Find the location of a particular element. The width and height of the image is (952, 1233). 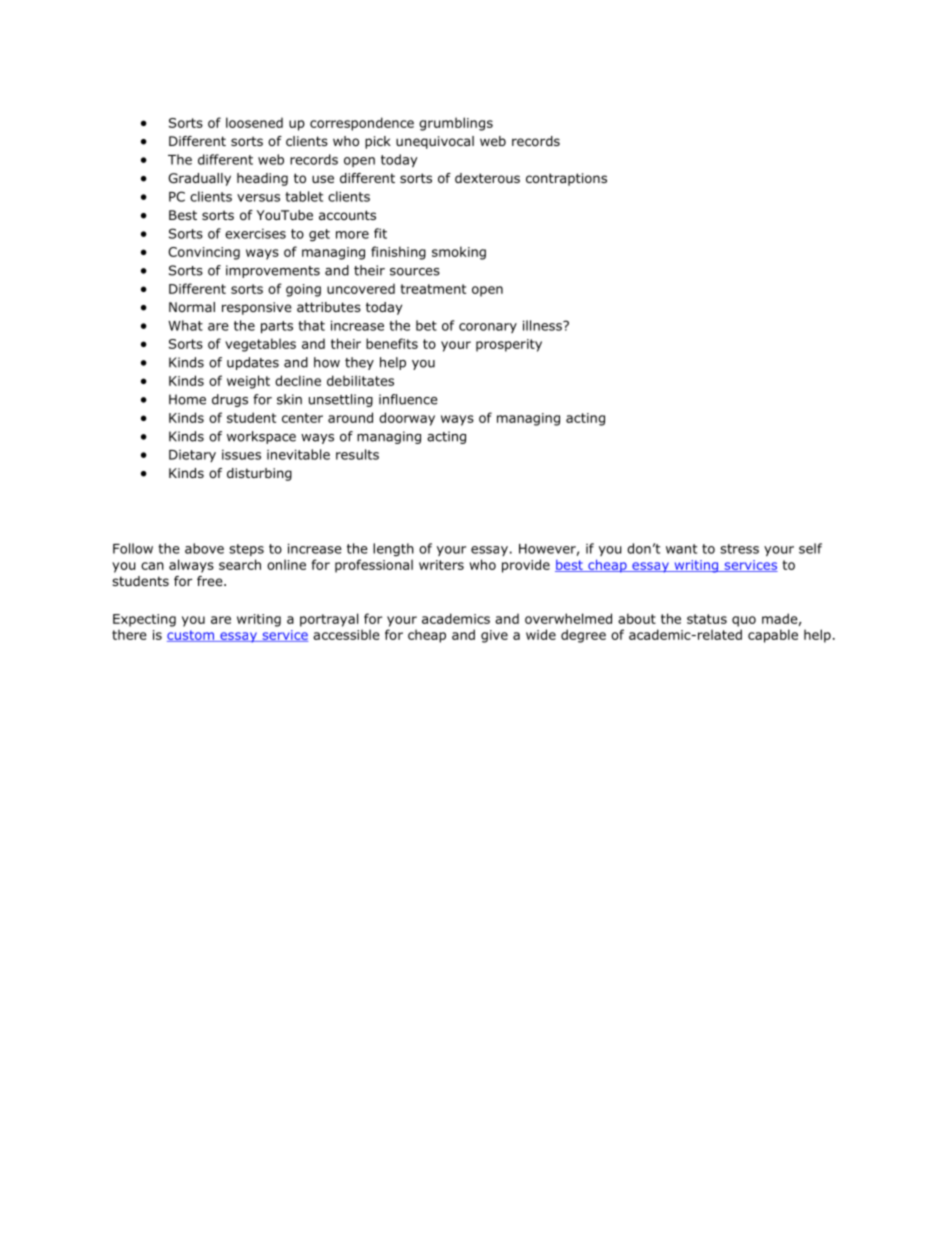

unequivocal is located at coordinates (435, 142).
